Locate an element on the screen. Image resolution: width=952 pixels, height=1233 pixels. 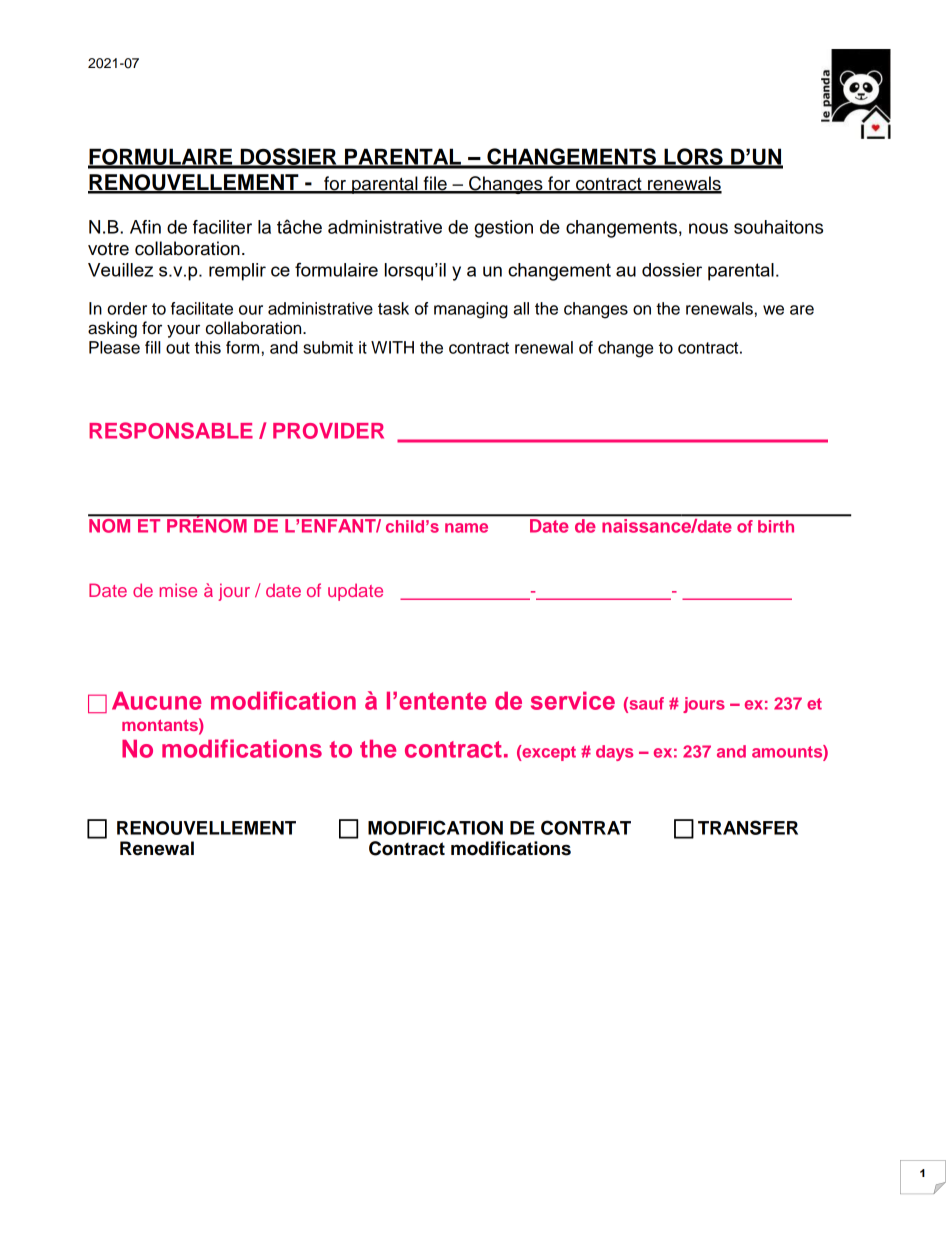
votre is located at coordinates (108, 249).
